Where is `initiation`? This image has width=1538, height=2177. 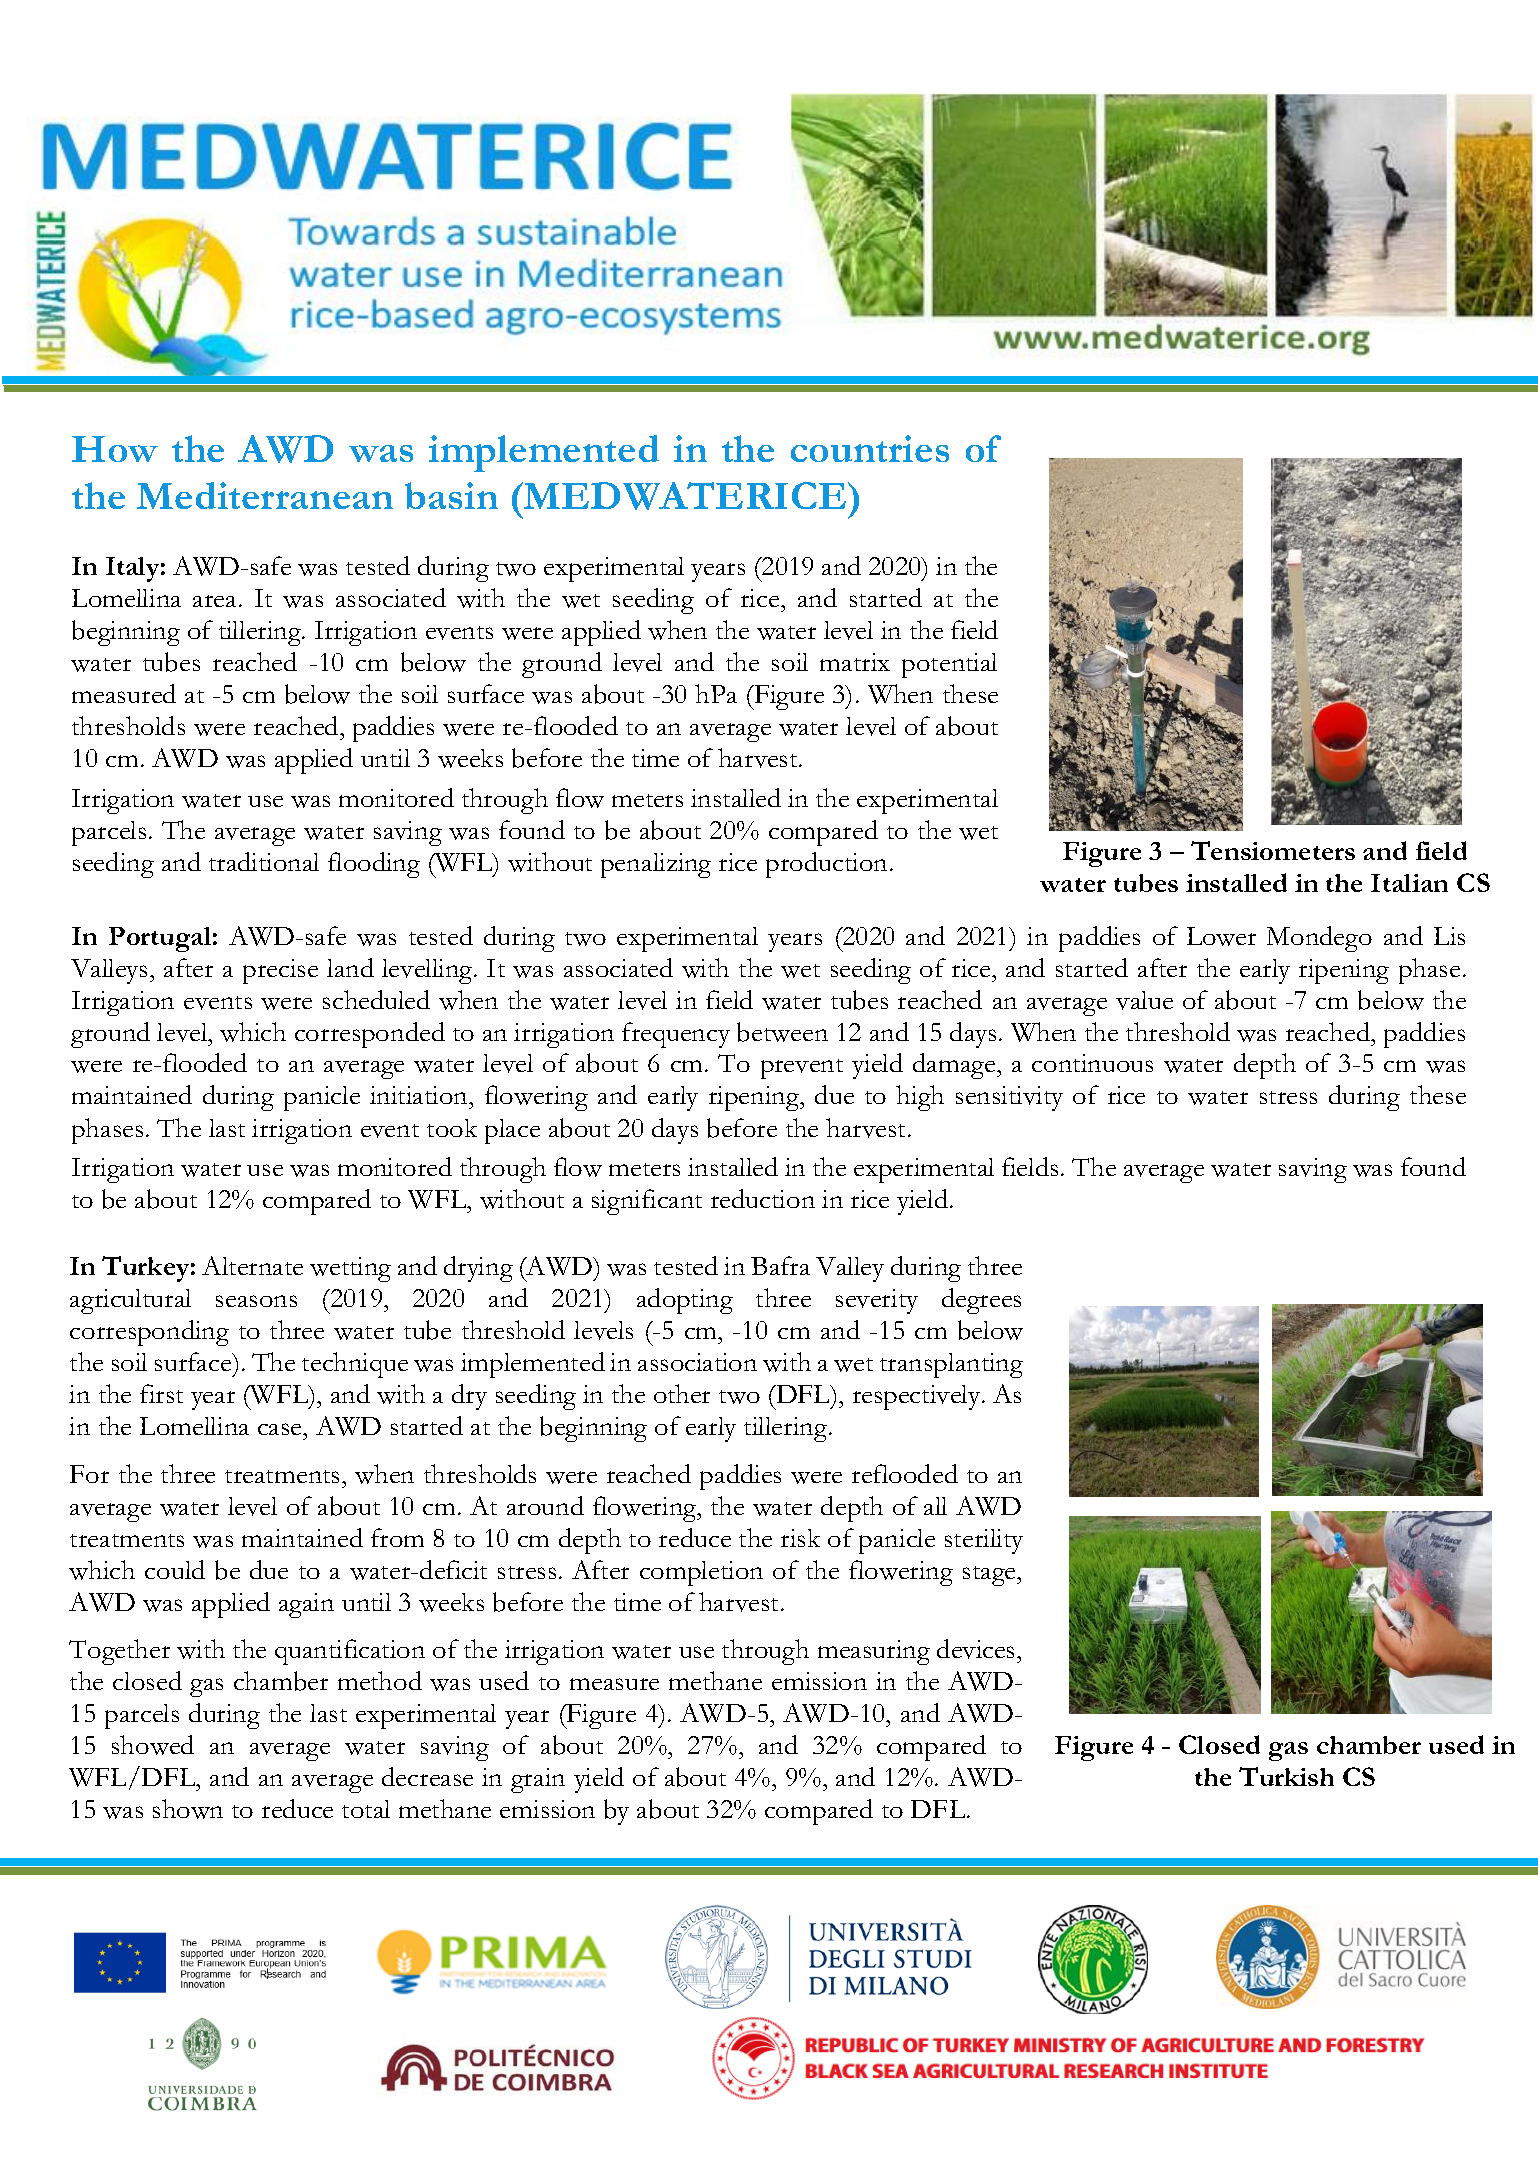 initiation is located at coordinates (420, 1095).
